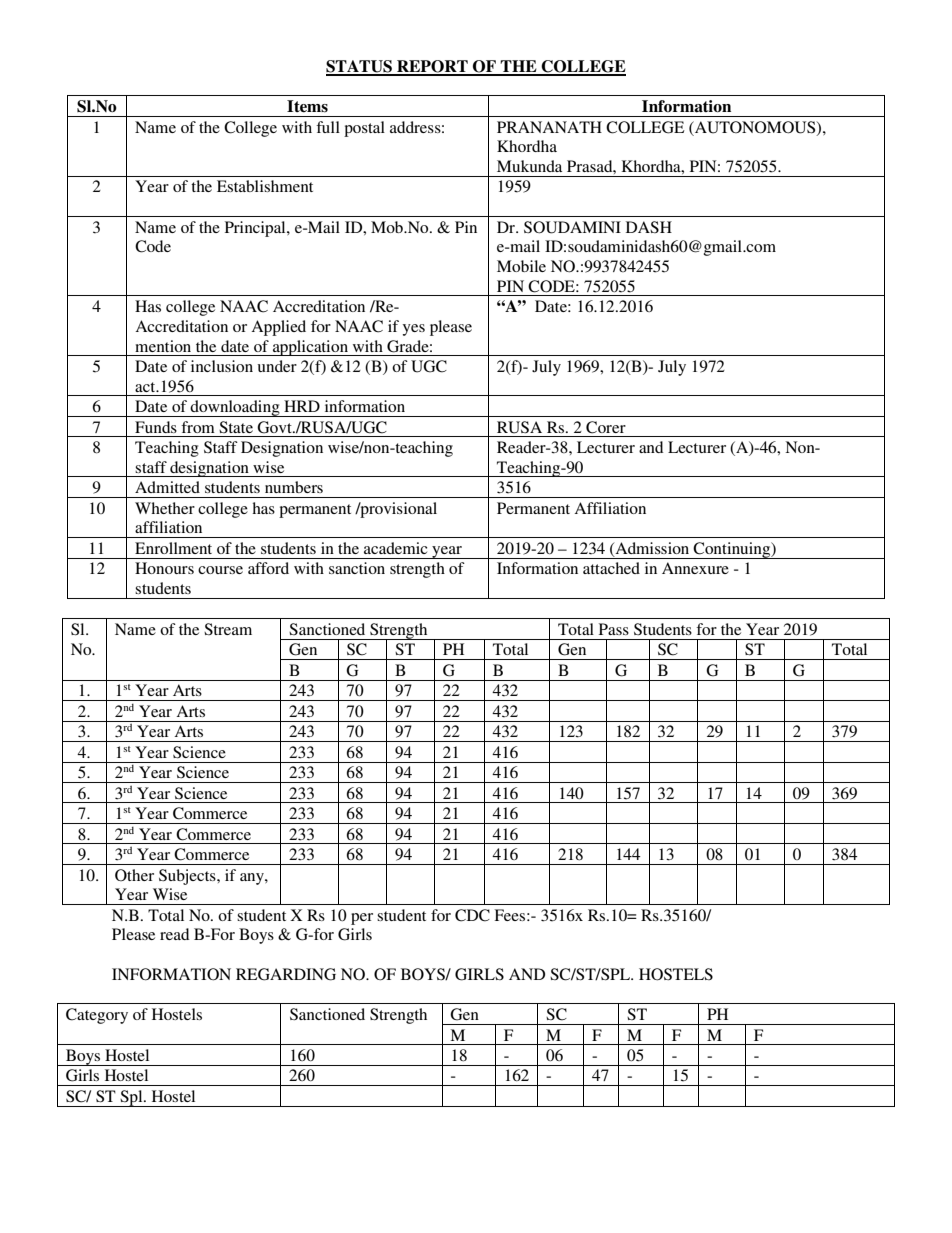  What do you see at coordinates (432, 67) in the screenshot?
I see `REPORT` at bounding box center [432, 67].
